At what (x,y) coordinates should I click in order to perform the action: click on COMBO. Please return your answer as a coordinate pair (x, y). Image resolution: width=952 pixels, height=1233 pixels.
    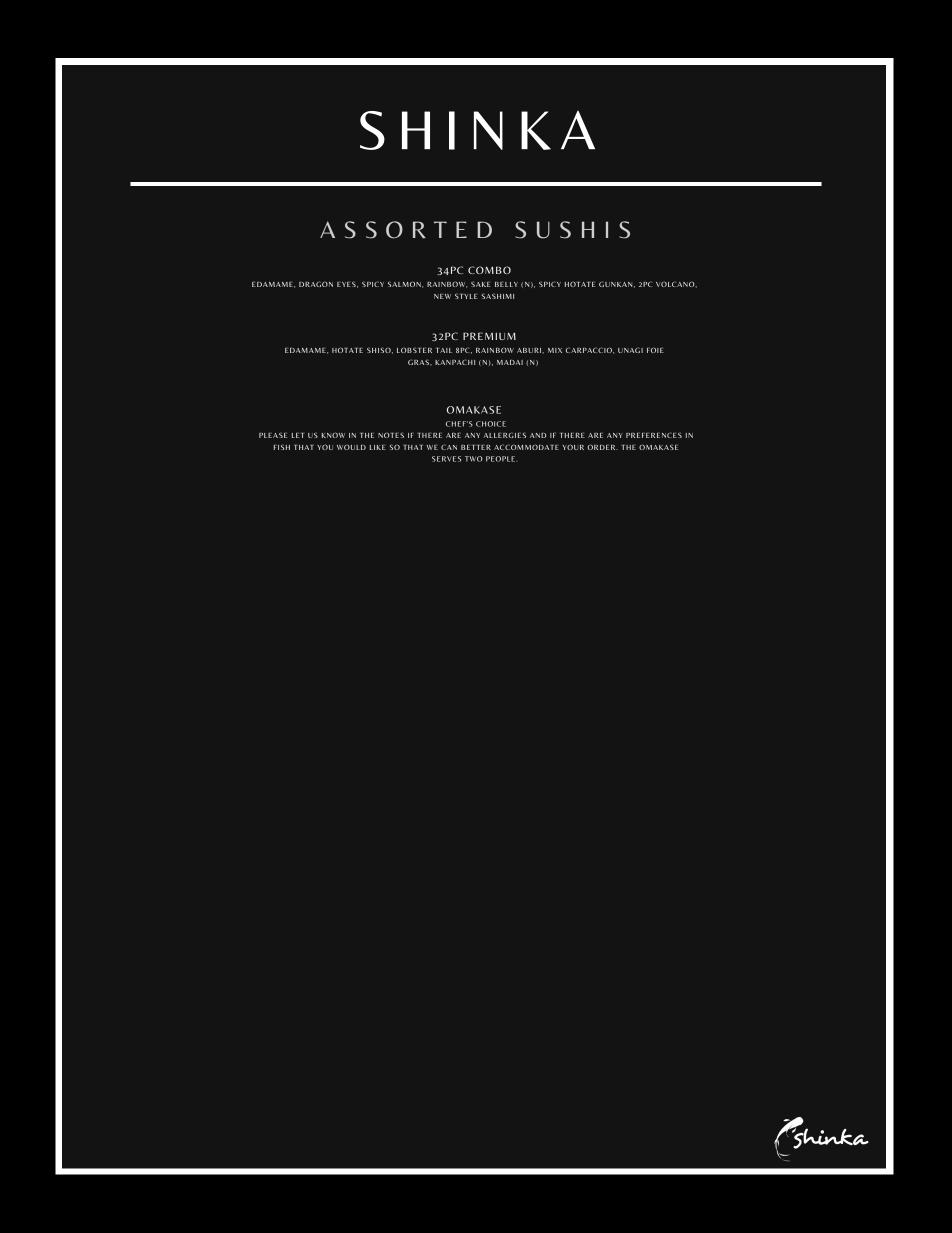
    Looking at the image, I should click on (489, 270).
